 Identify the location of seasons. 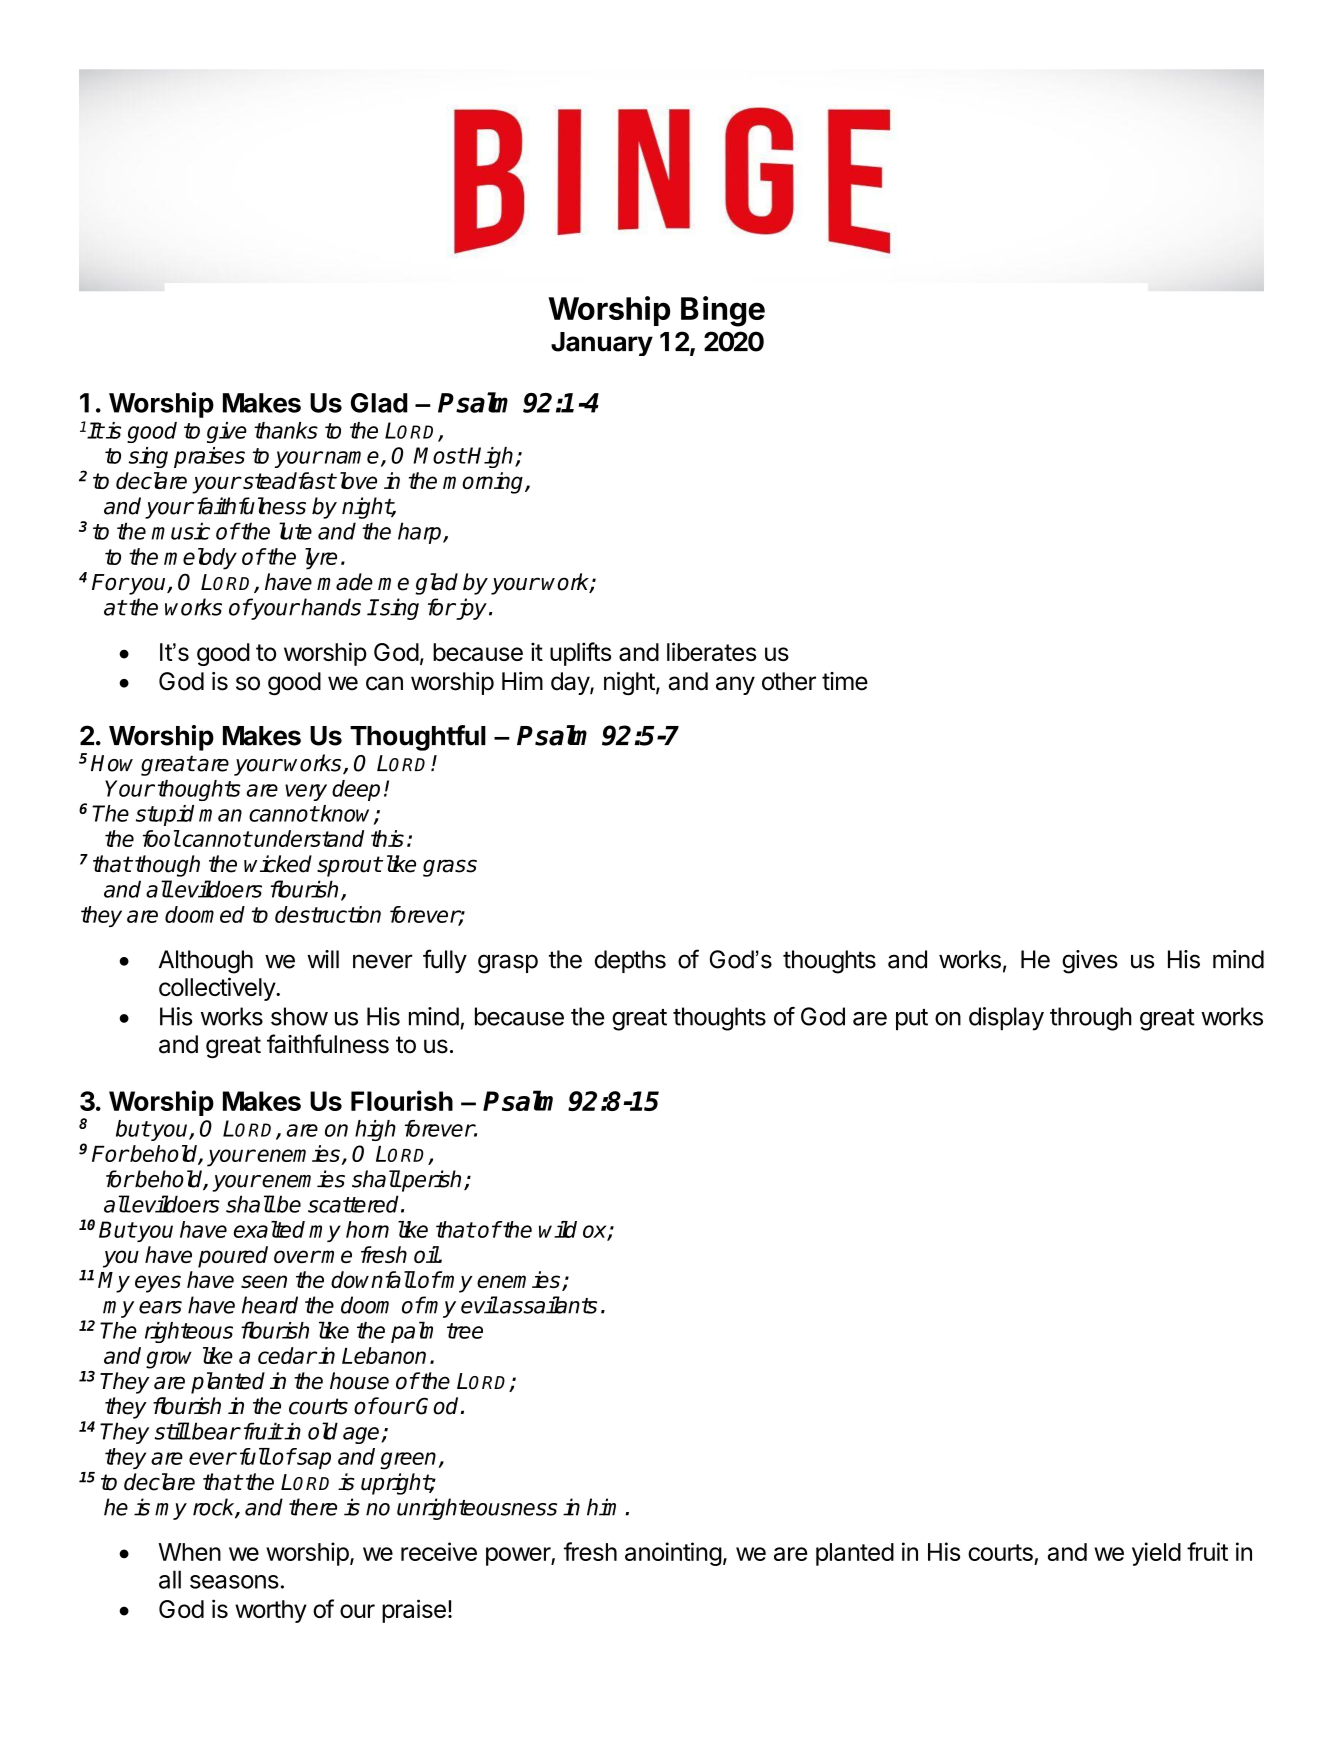
(234, 1582).
